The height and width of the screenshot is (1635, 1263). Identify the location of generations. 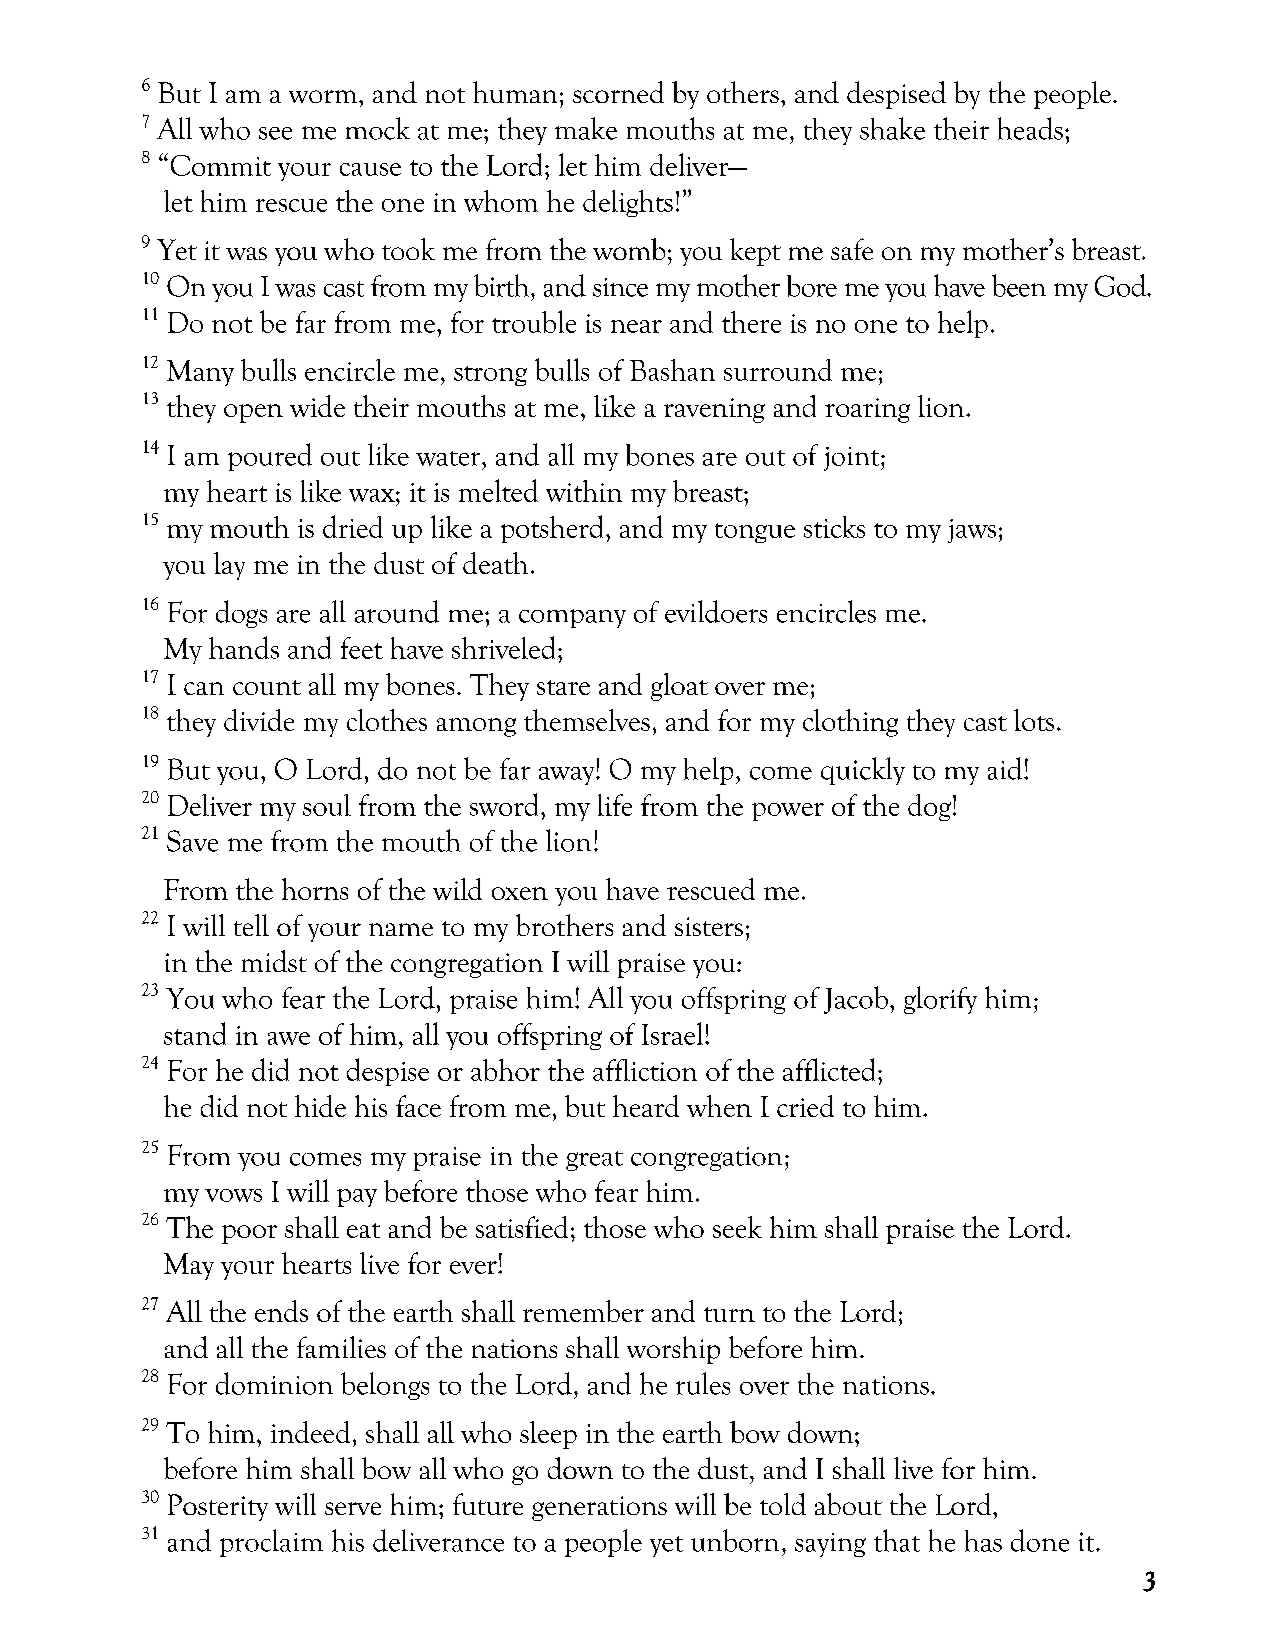
(599, 1508).
